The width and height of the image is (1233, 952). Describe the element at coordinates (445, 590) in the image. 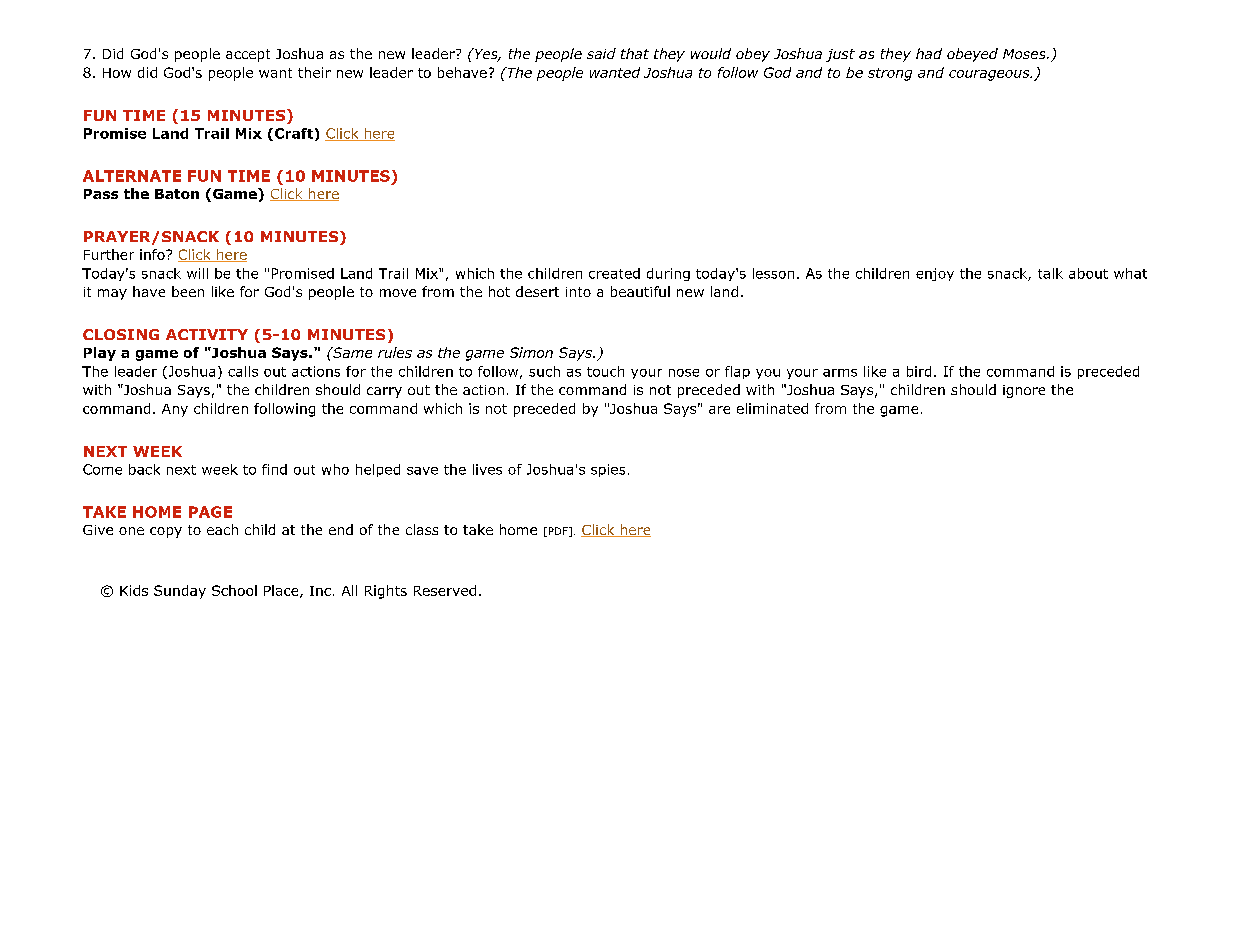

I see `Reserved` at that location.
